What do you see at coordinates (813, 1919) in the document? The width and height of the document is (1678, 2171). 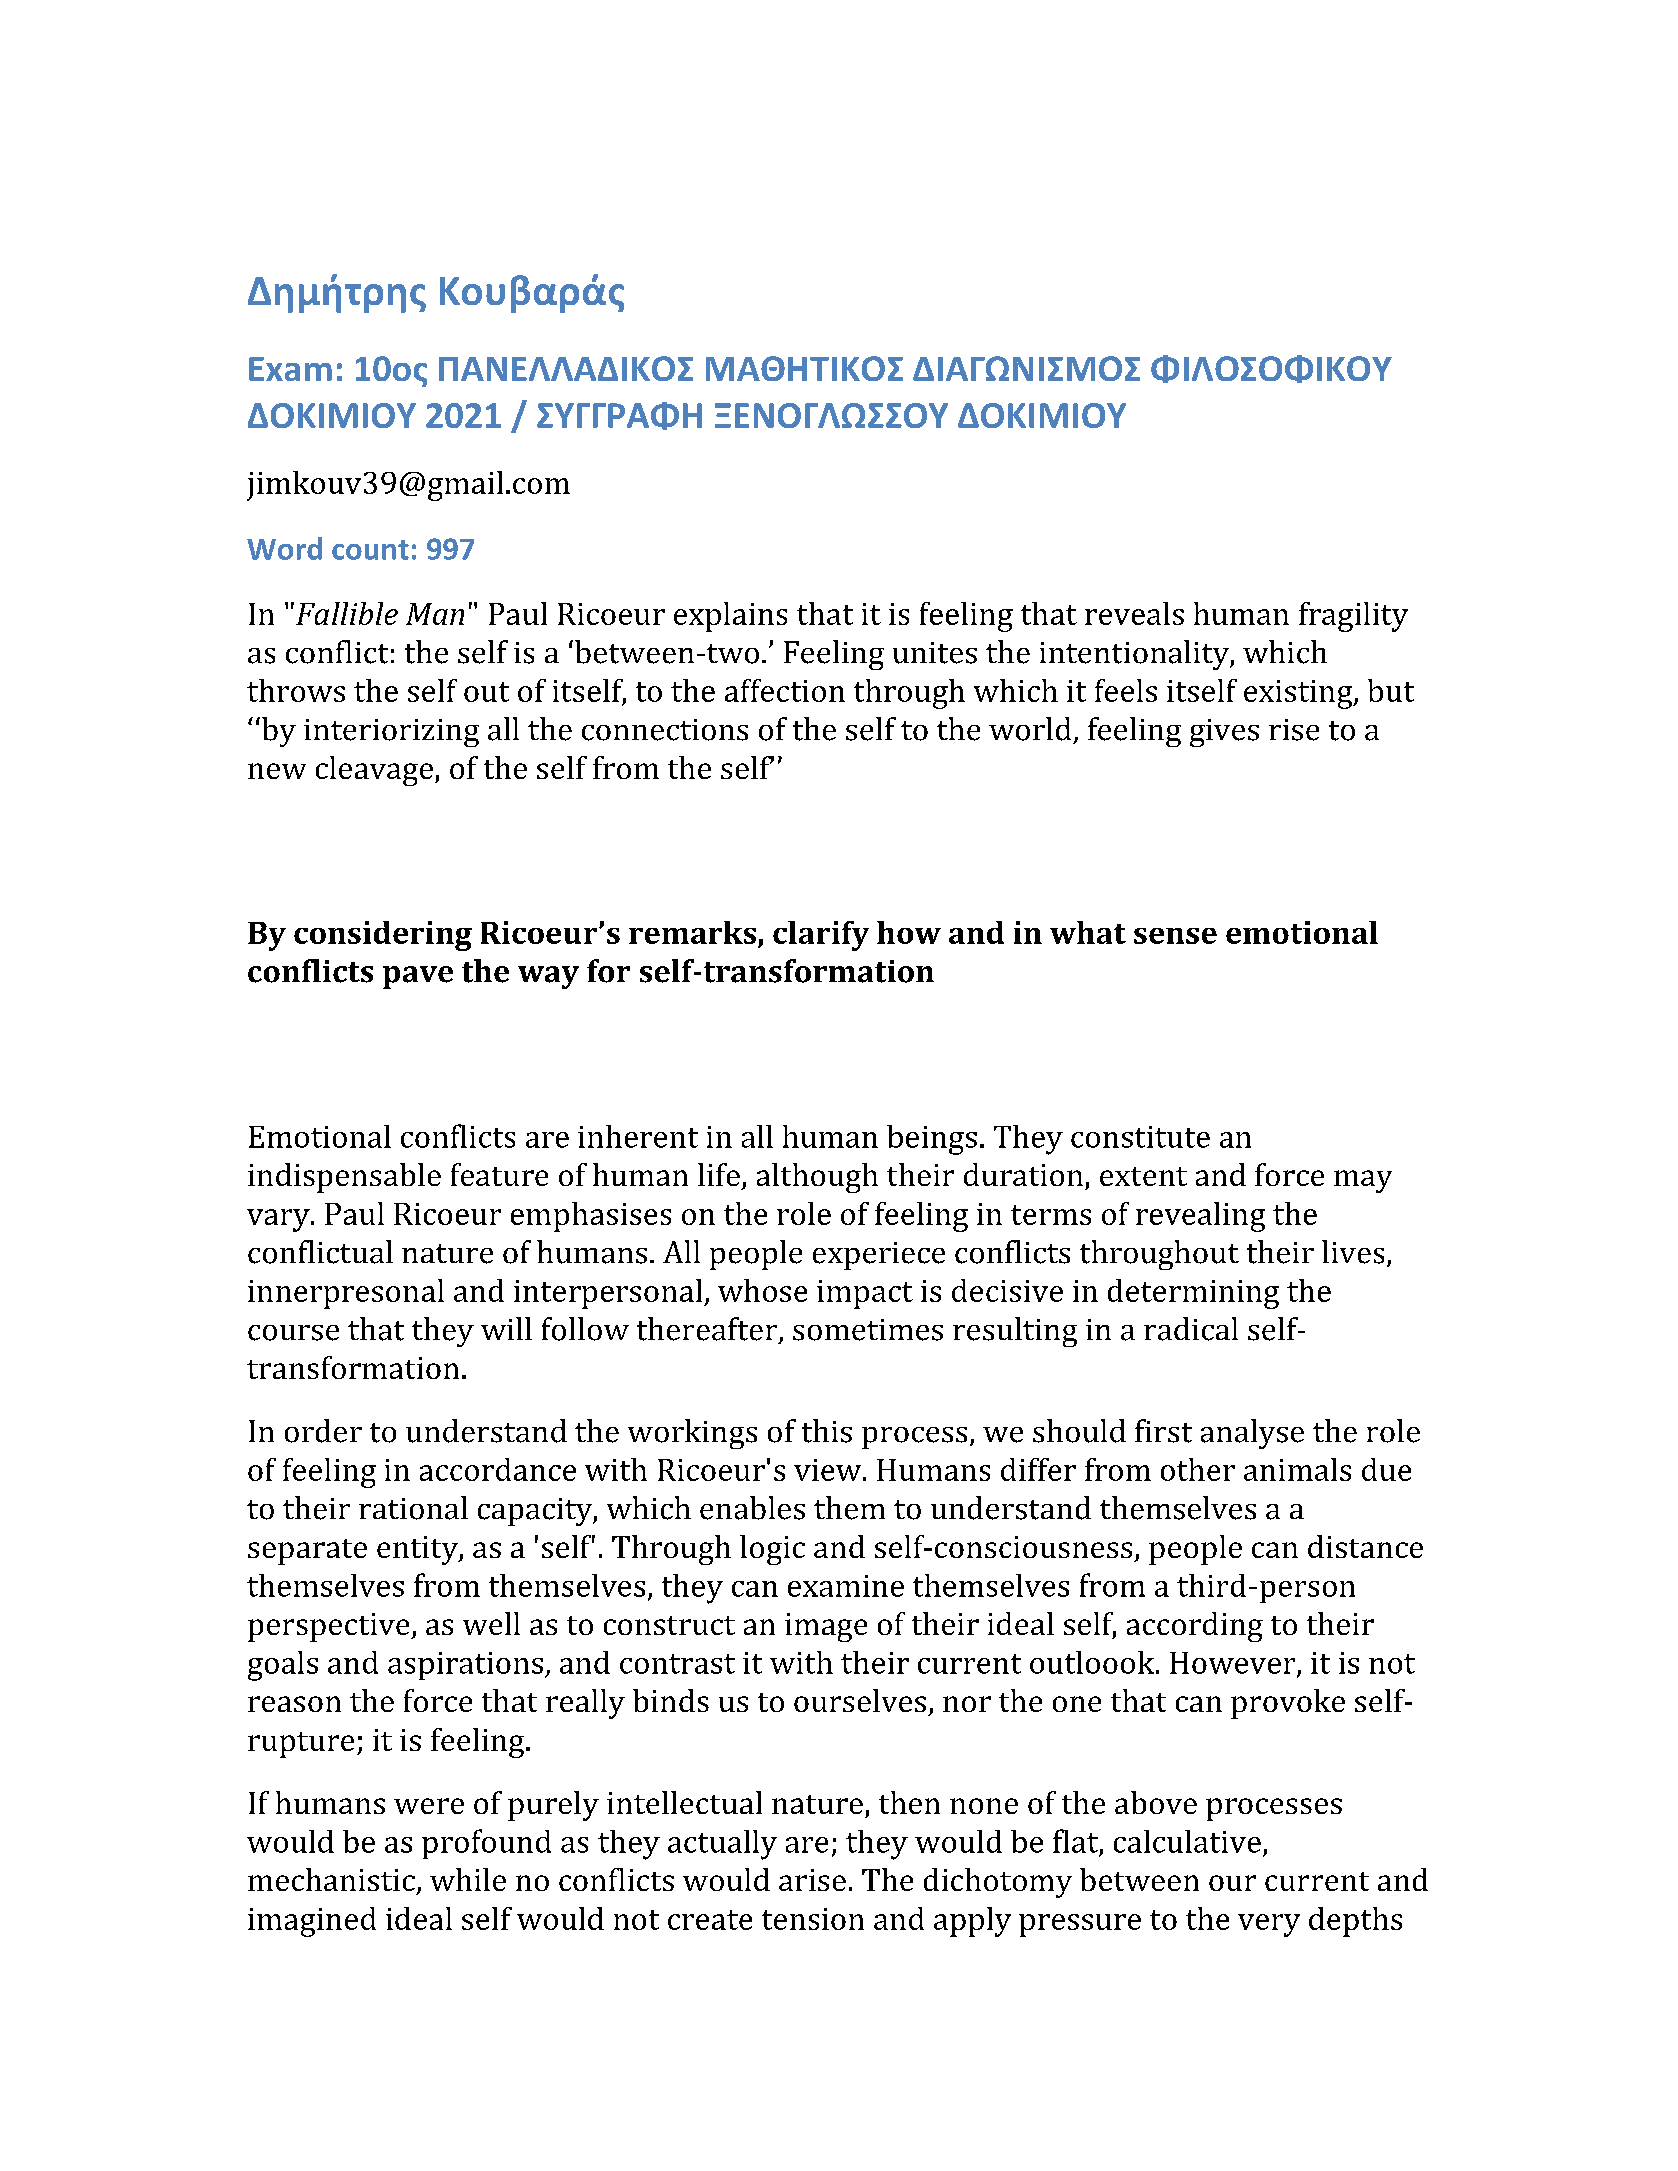 I see `tension` at bounding box center [813, 1919].
